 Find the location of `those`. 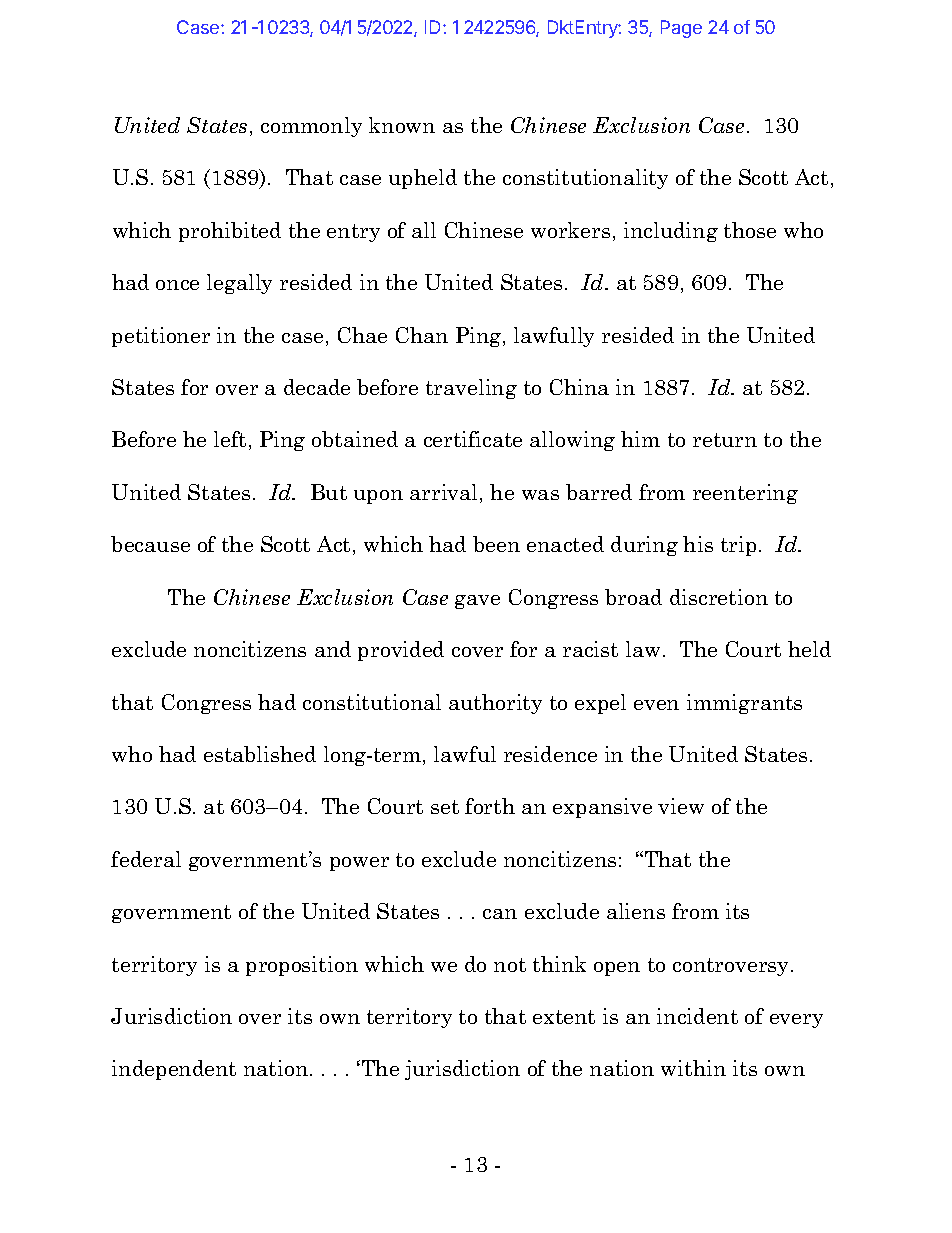

those is located at coordinates (750, 230).
